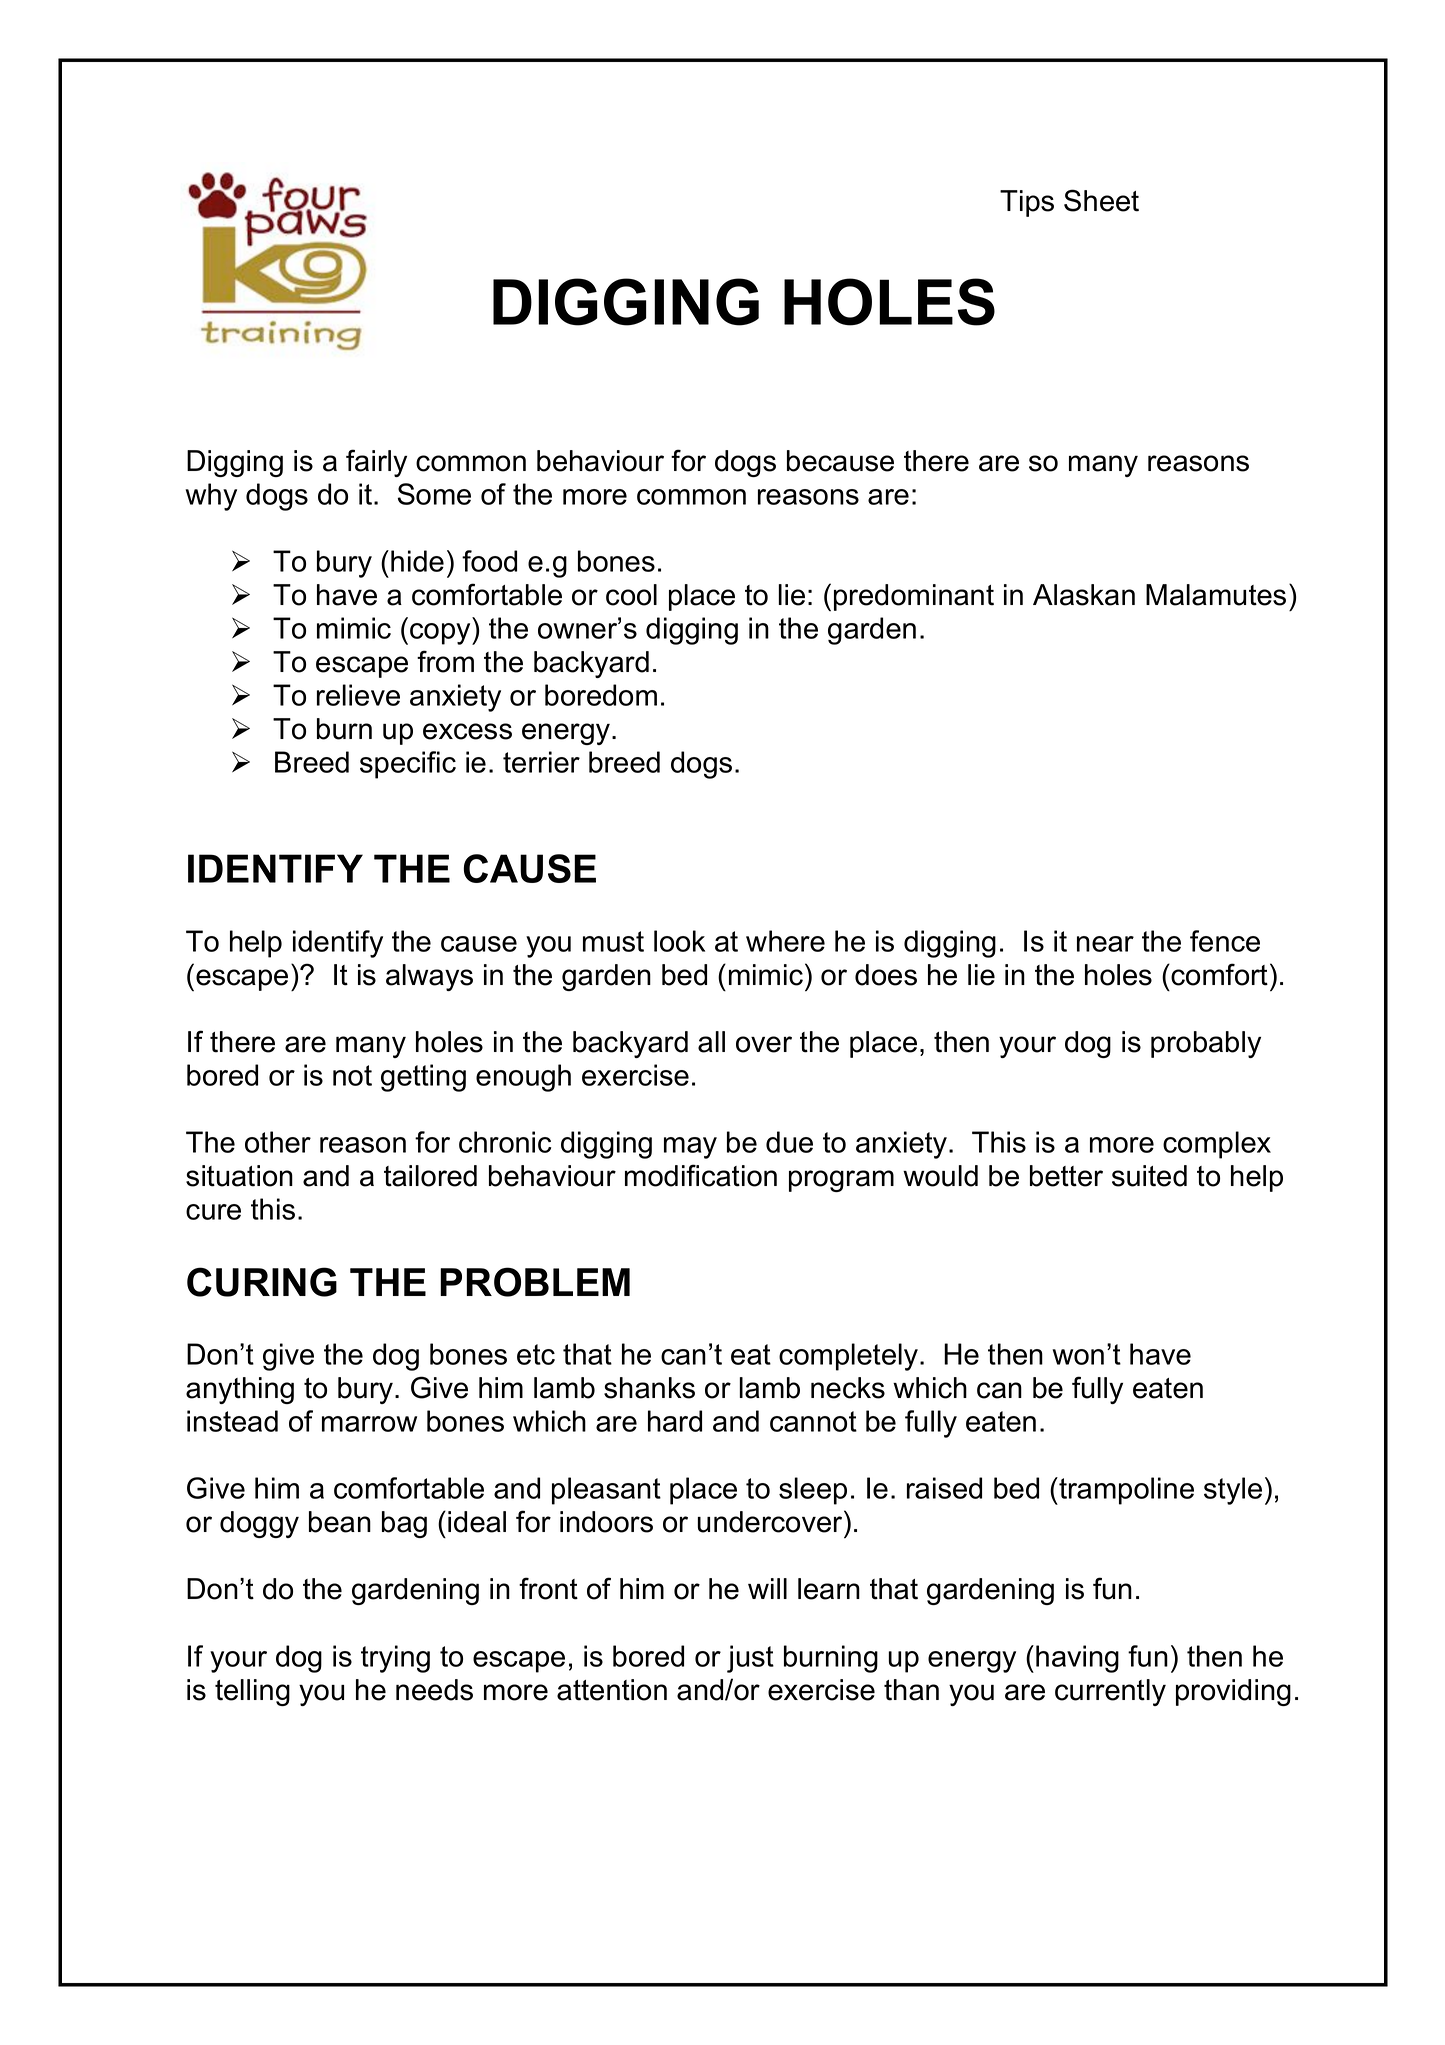  I want to click on just, so click(750, 1659).
